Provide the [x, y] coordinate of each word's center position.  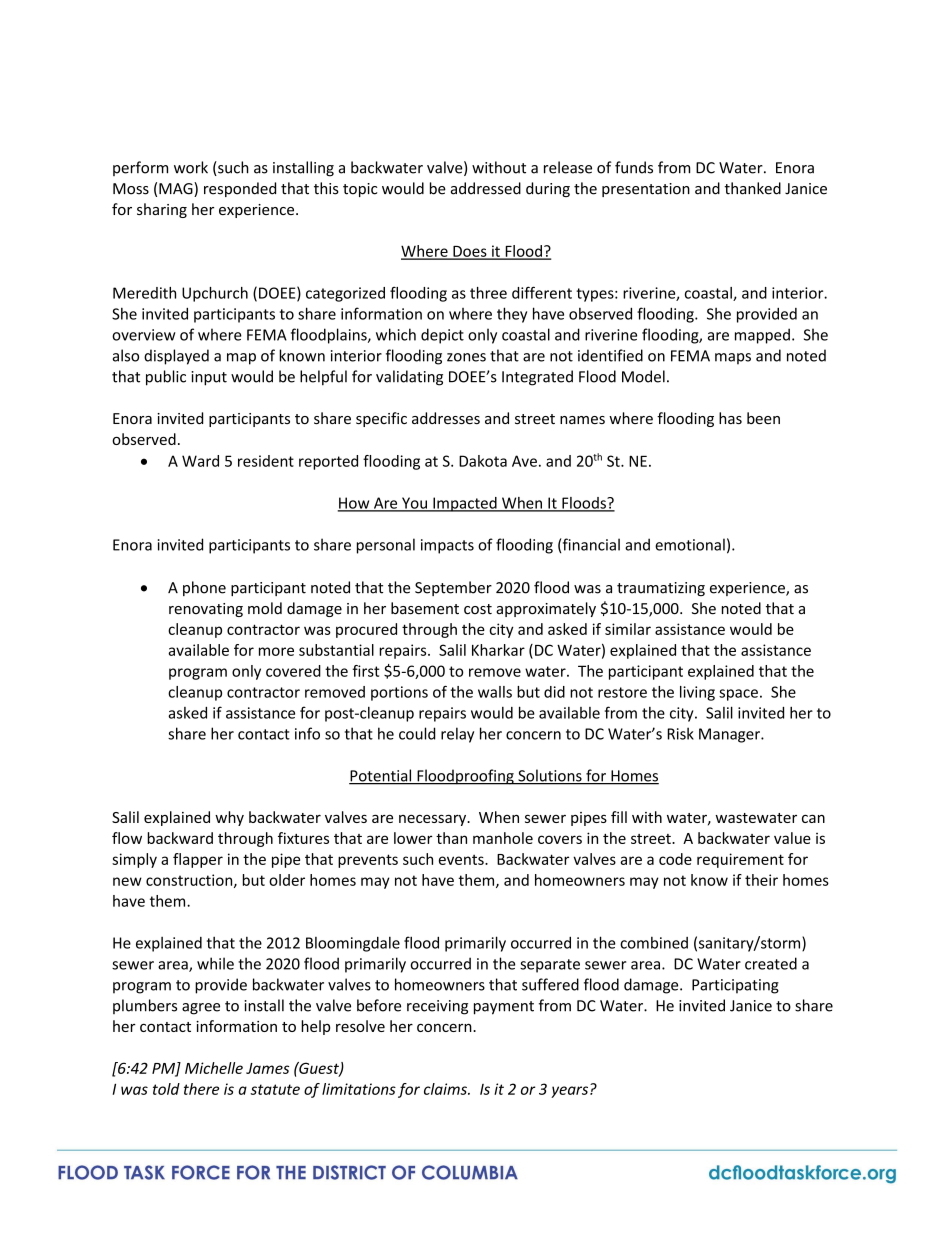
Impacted [465, 504]
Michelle [214, 1068]
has [730, 418]
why [229, 818]
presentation [646, 190]
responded [240, 189]
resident [266, 461]
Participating [735, 986]
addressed [486, 188]
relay [457, 735]
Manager [730, 735]
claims [446, 1089]
